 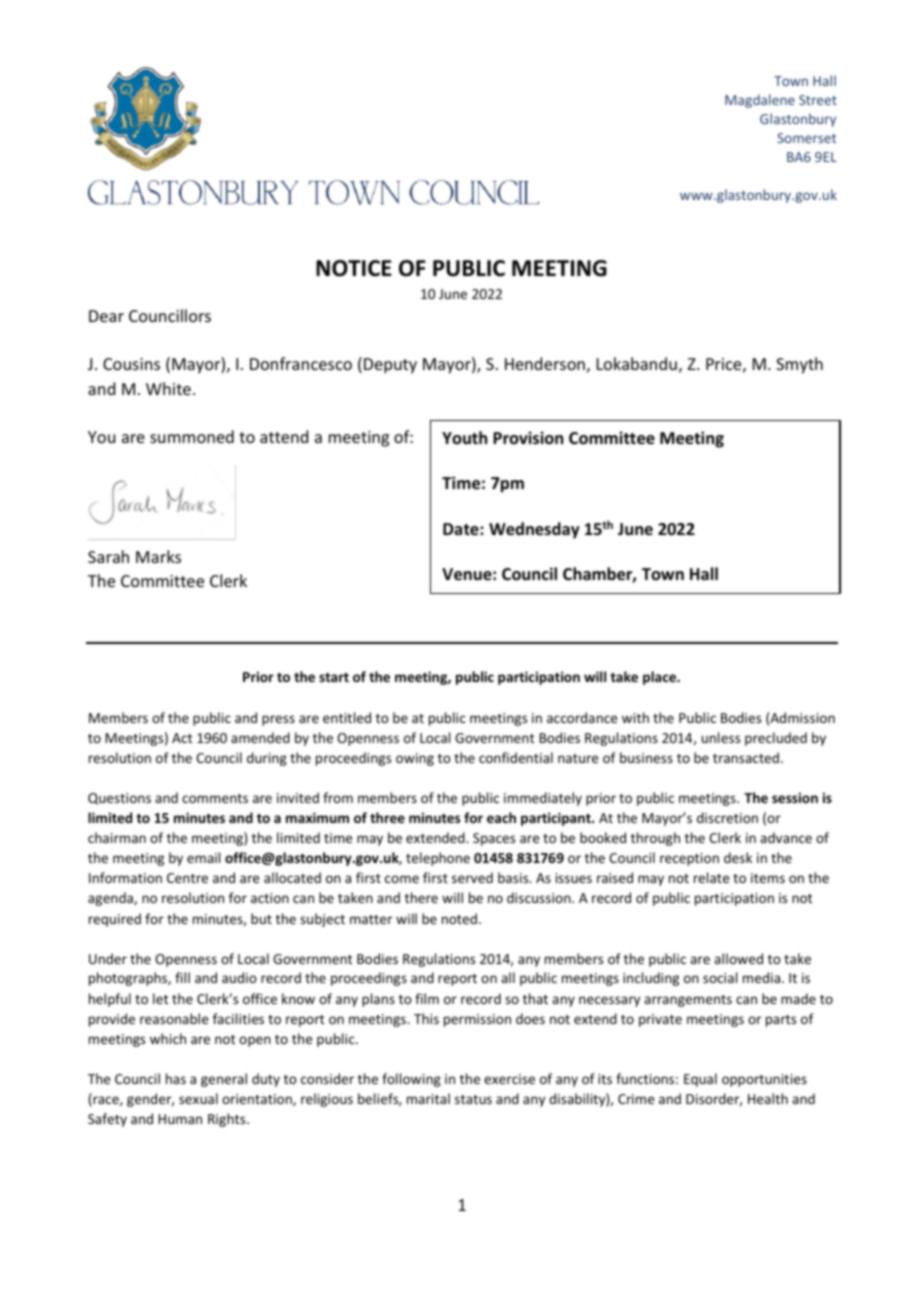 I want to click on sexual, so click(x=198, y=1098).
